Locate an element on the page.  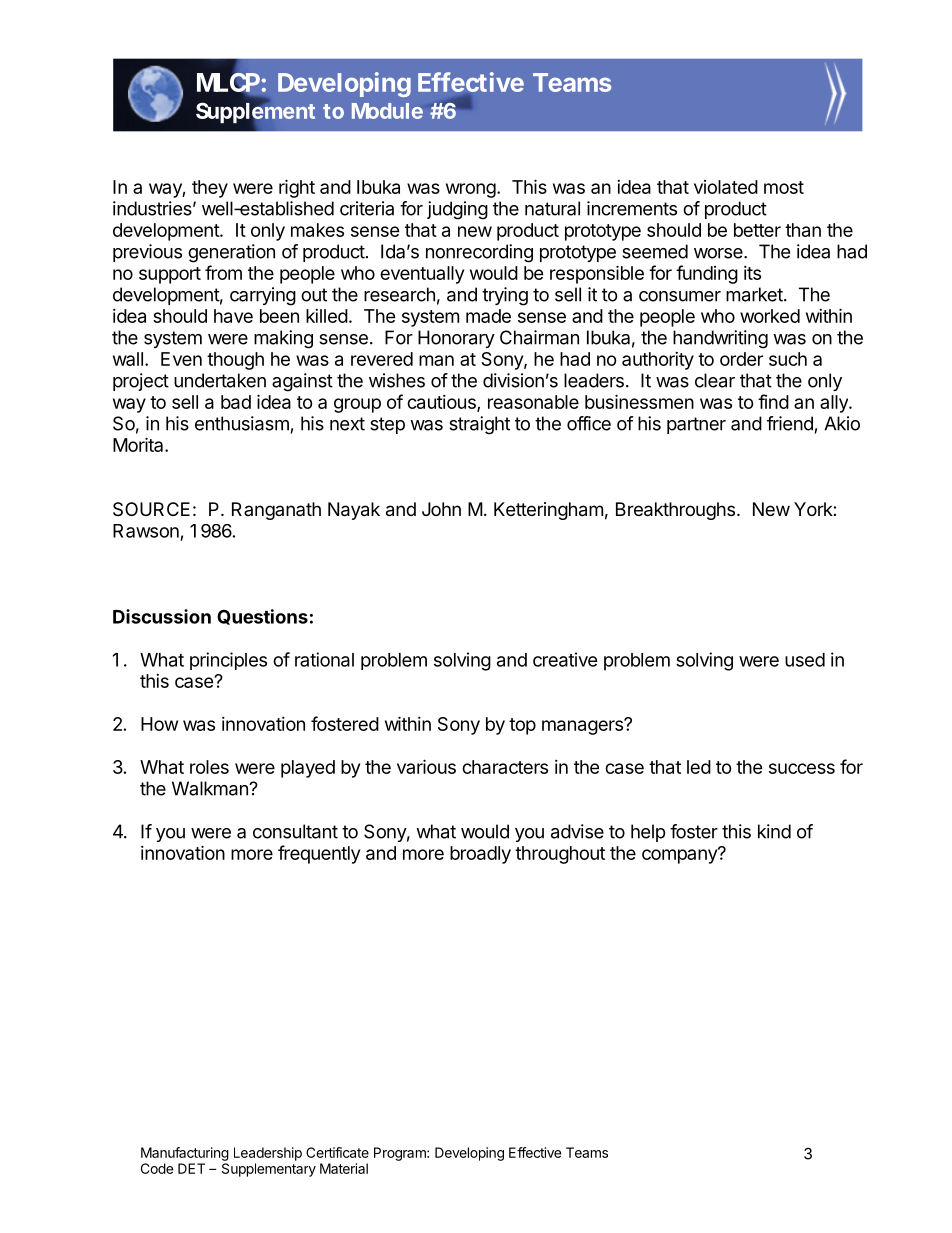
used is located at coordinates (805, 660).
